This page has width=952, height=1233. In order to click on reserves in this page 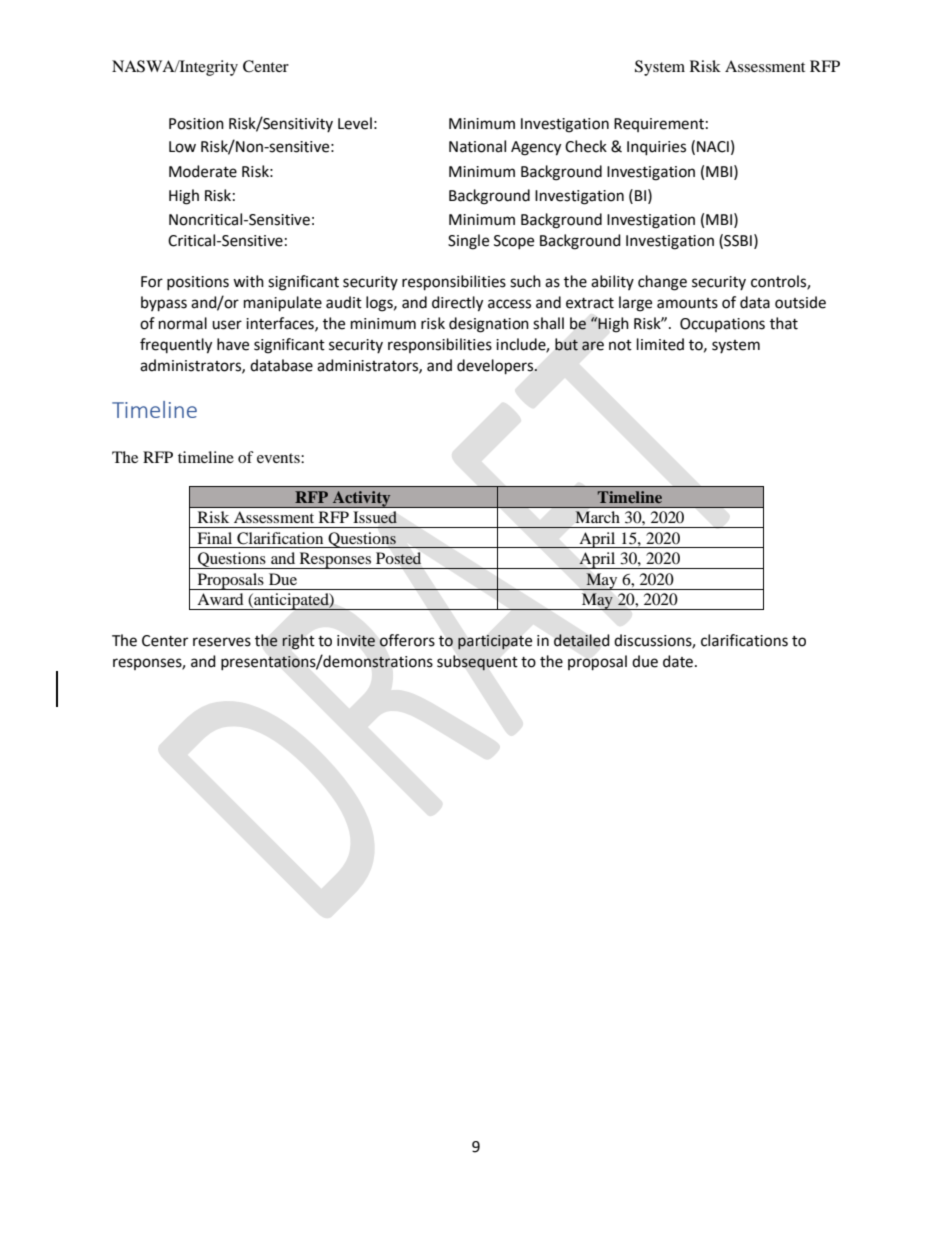, I will do `click(222, 642)`.
